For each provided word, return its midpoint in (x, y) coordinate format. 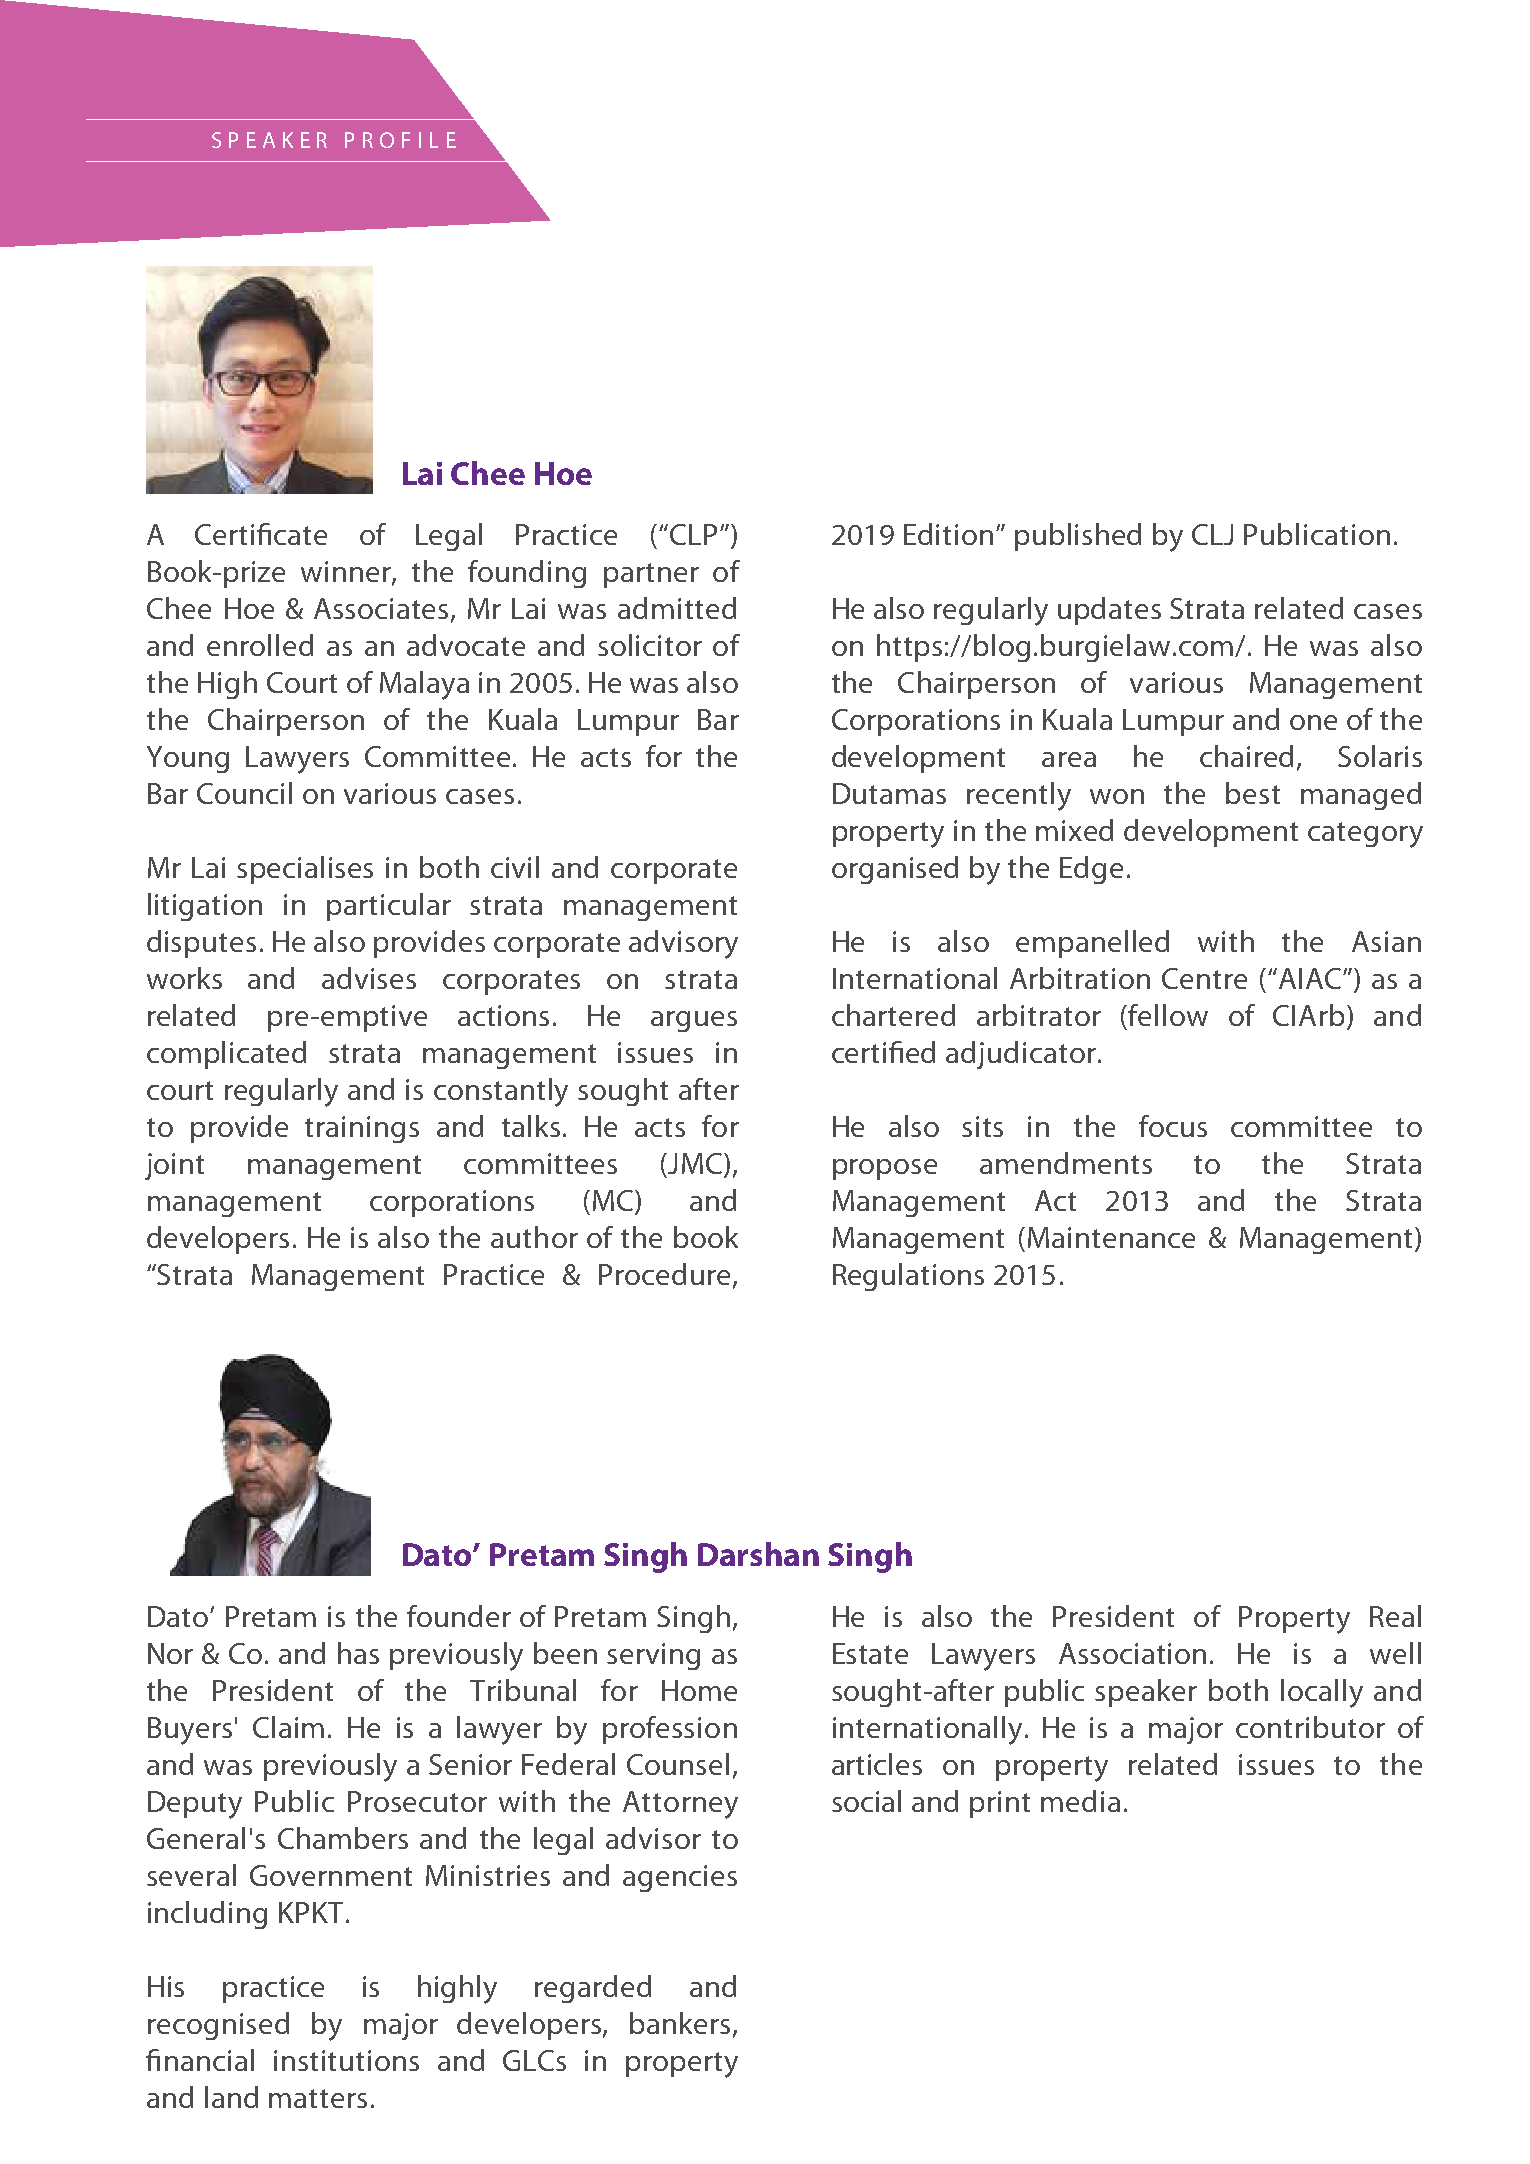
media (1080, 1801)
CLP (693, 534)
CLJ (1212, 534)
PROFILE (400, 140)
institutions (346, 2060)
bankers (680, 2023)
